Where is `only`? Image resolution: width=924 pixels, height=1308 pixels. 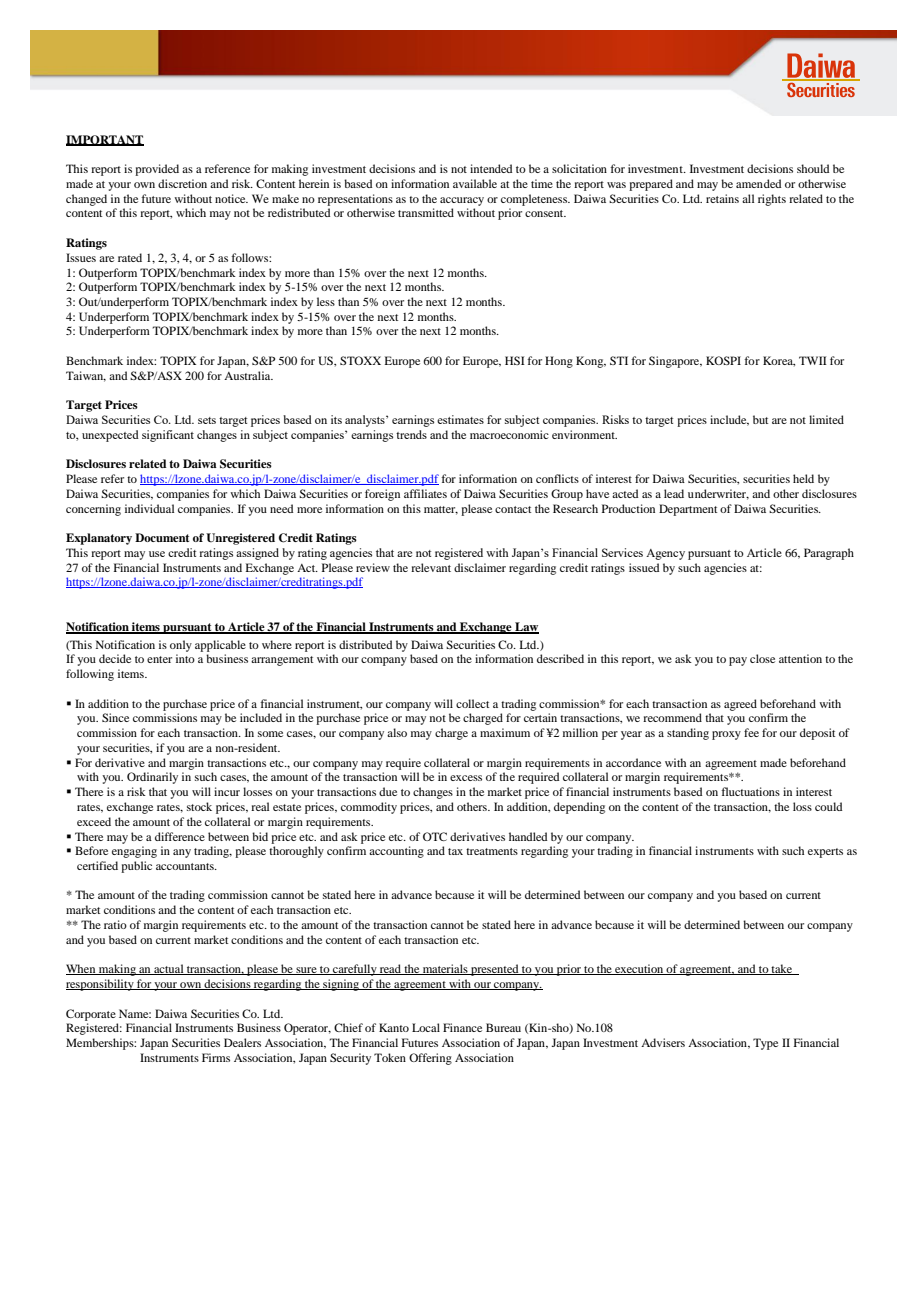
only is located at coordinates (181, 646).
